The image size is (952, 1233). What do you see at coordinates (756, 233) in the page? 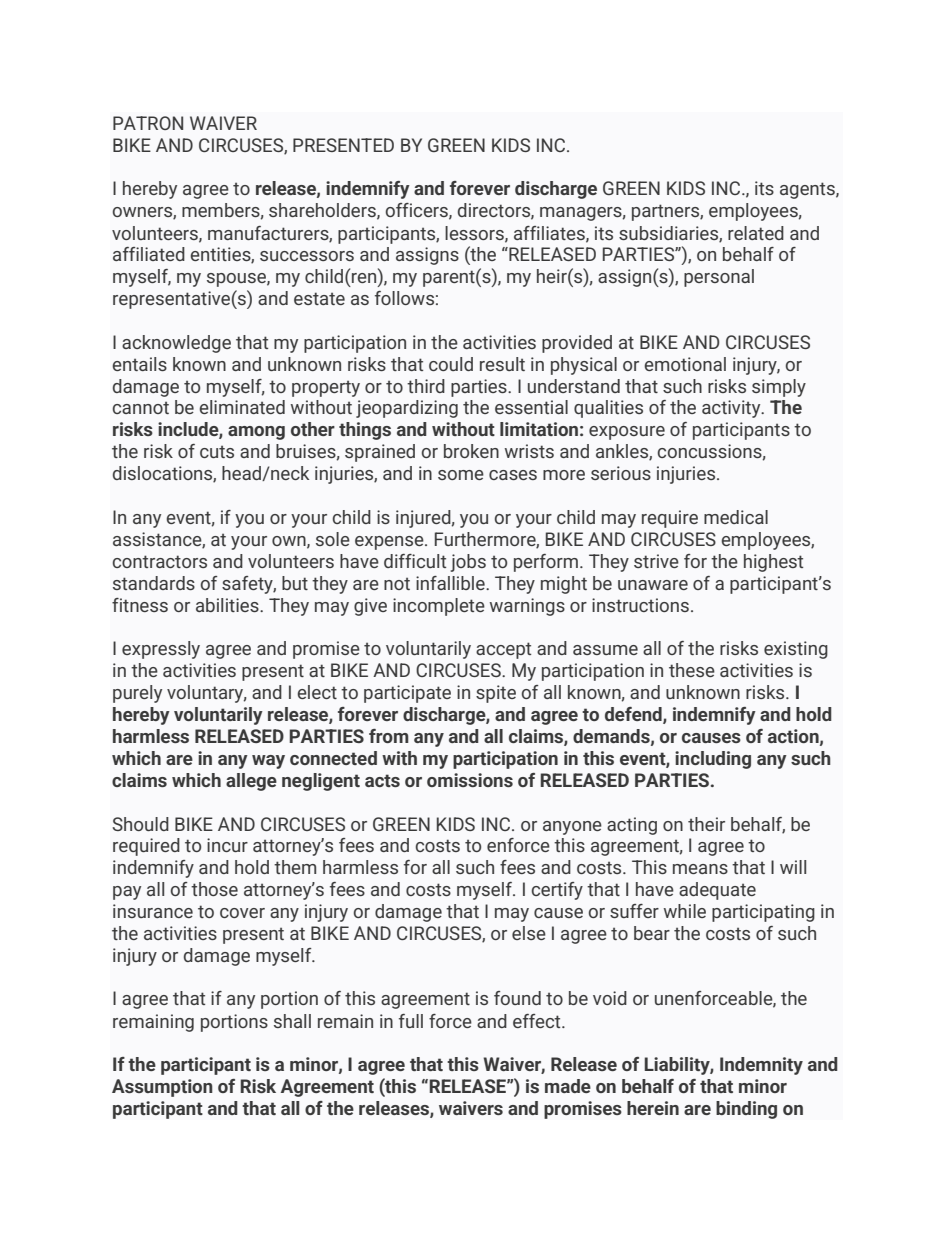
I see `related` at bounding box center [756, 233].
